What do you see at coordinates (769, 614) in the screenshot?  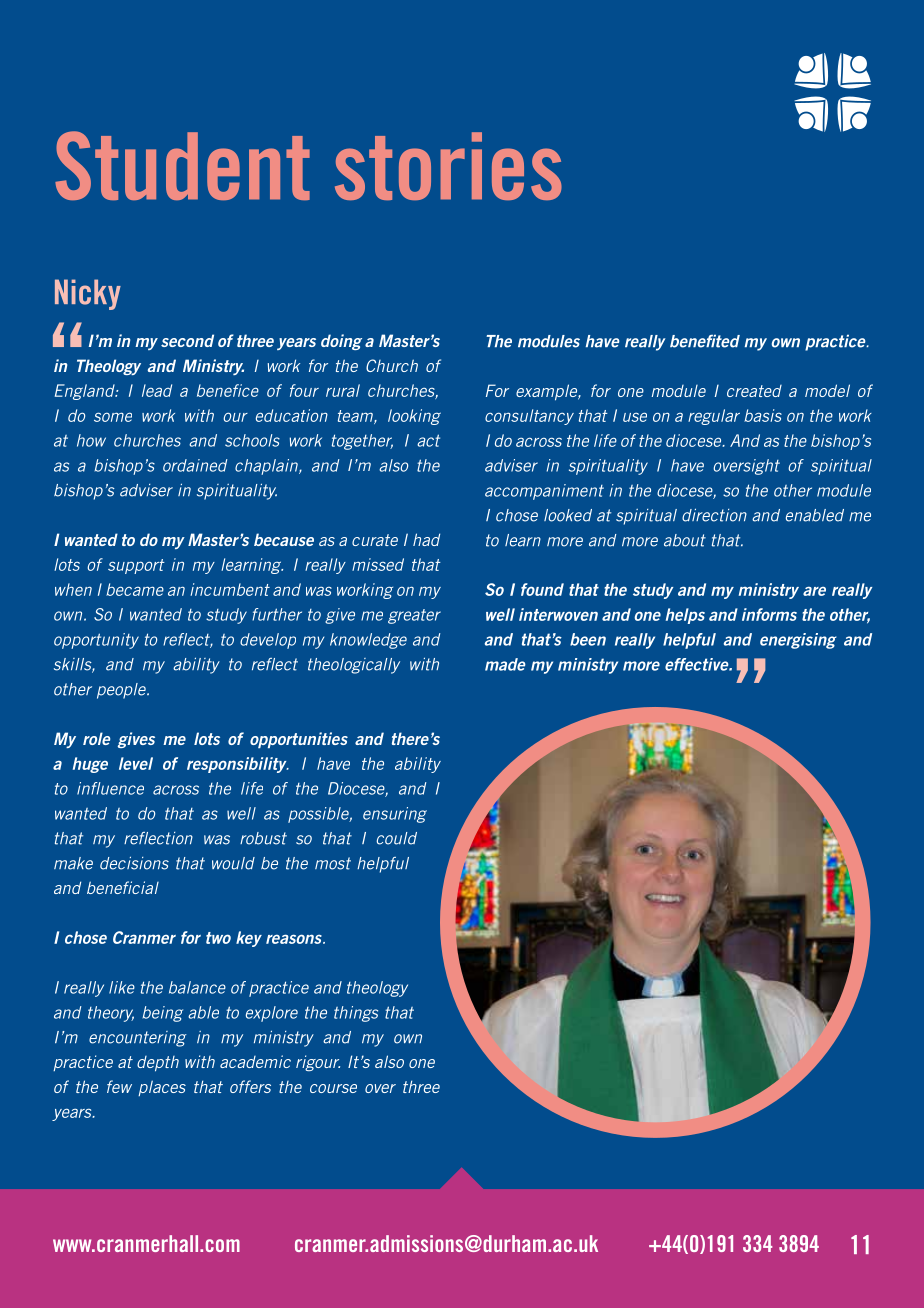 I see `informs` at bounding box center [769, 614].
